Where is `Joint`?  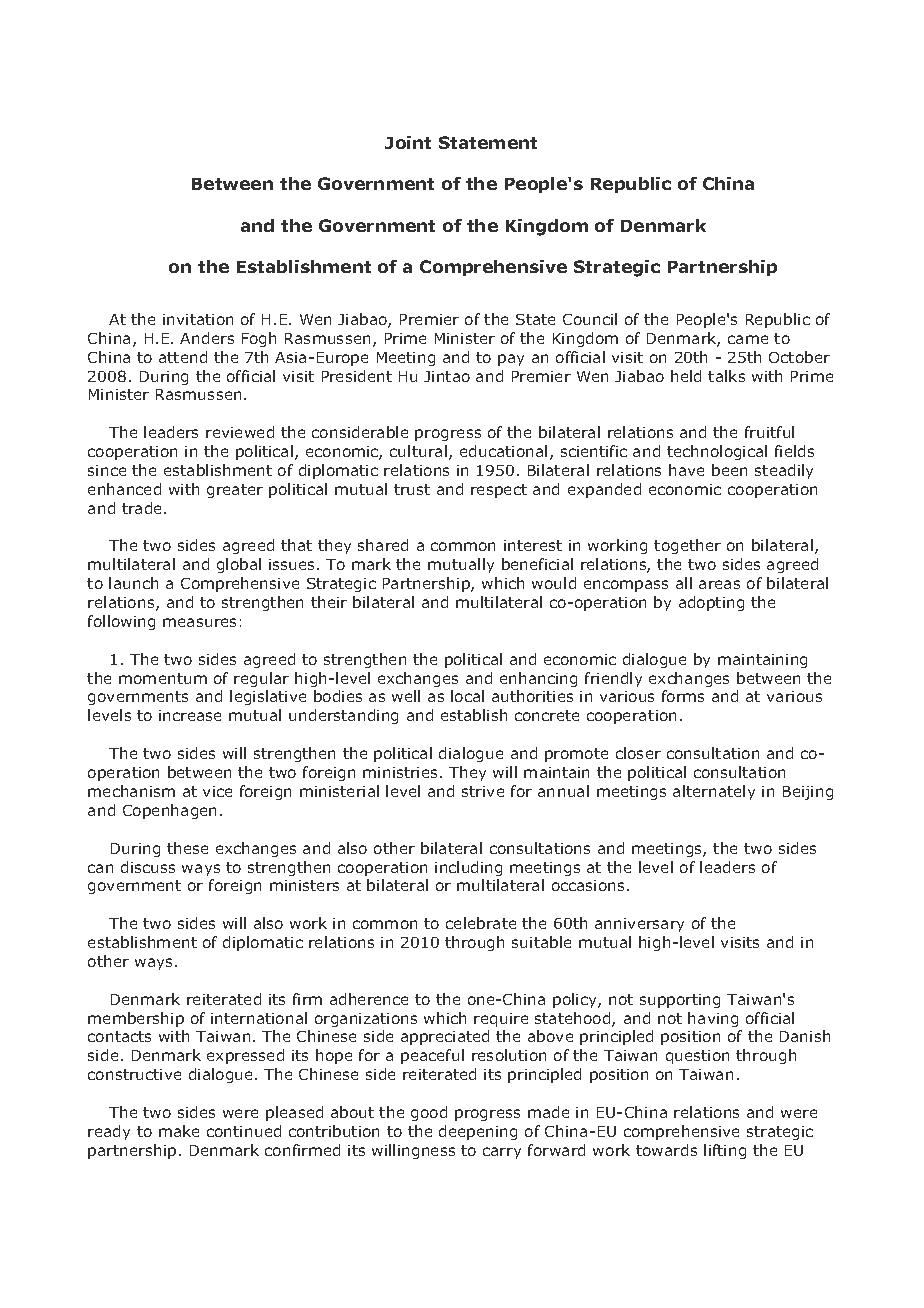 Joint is located at coordinates (408, 142).
